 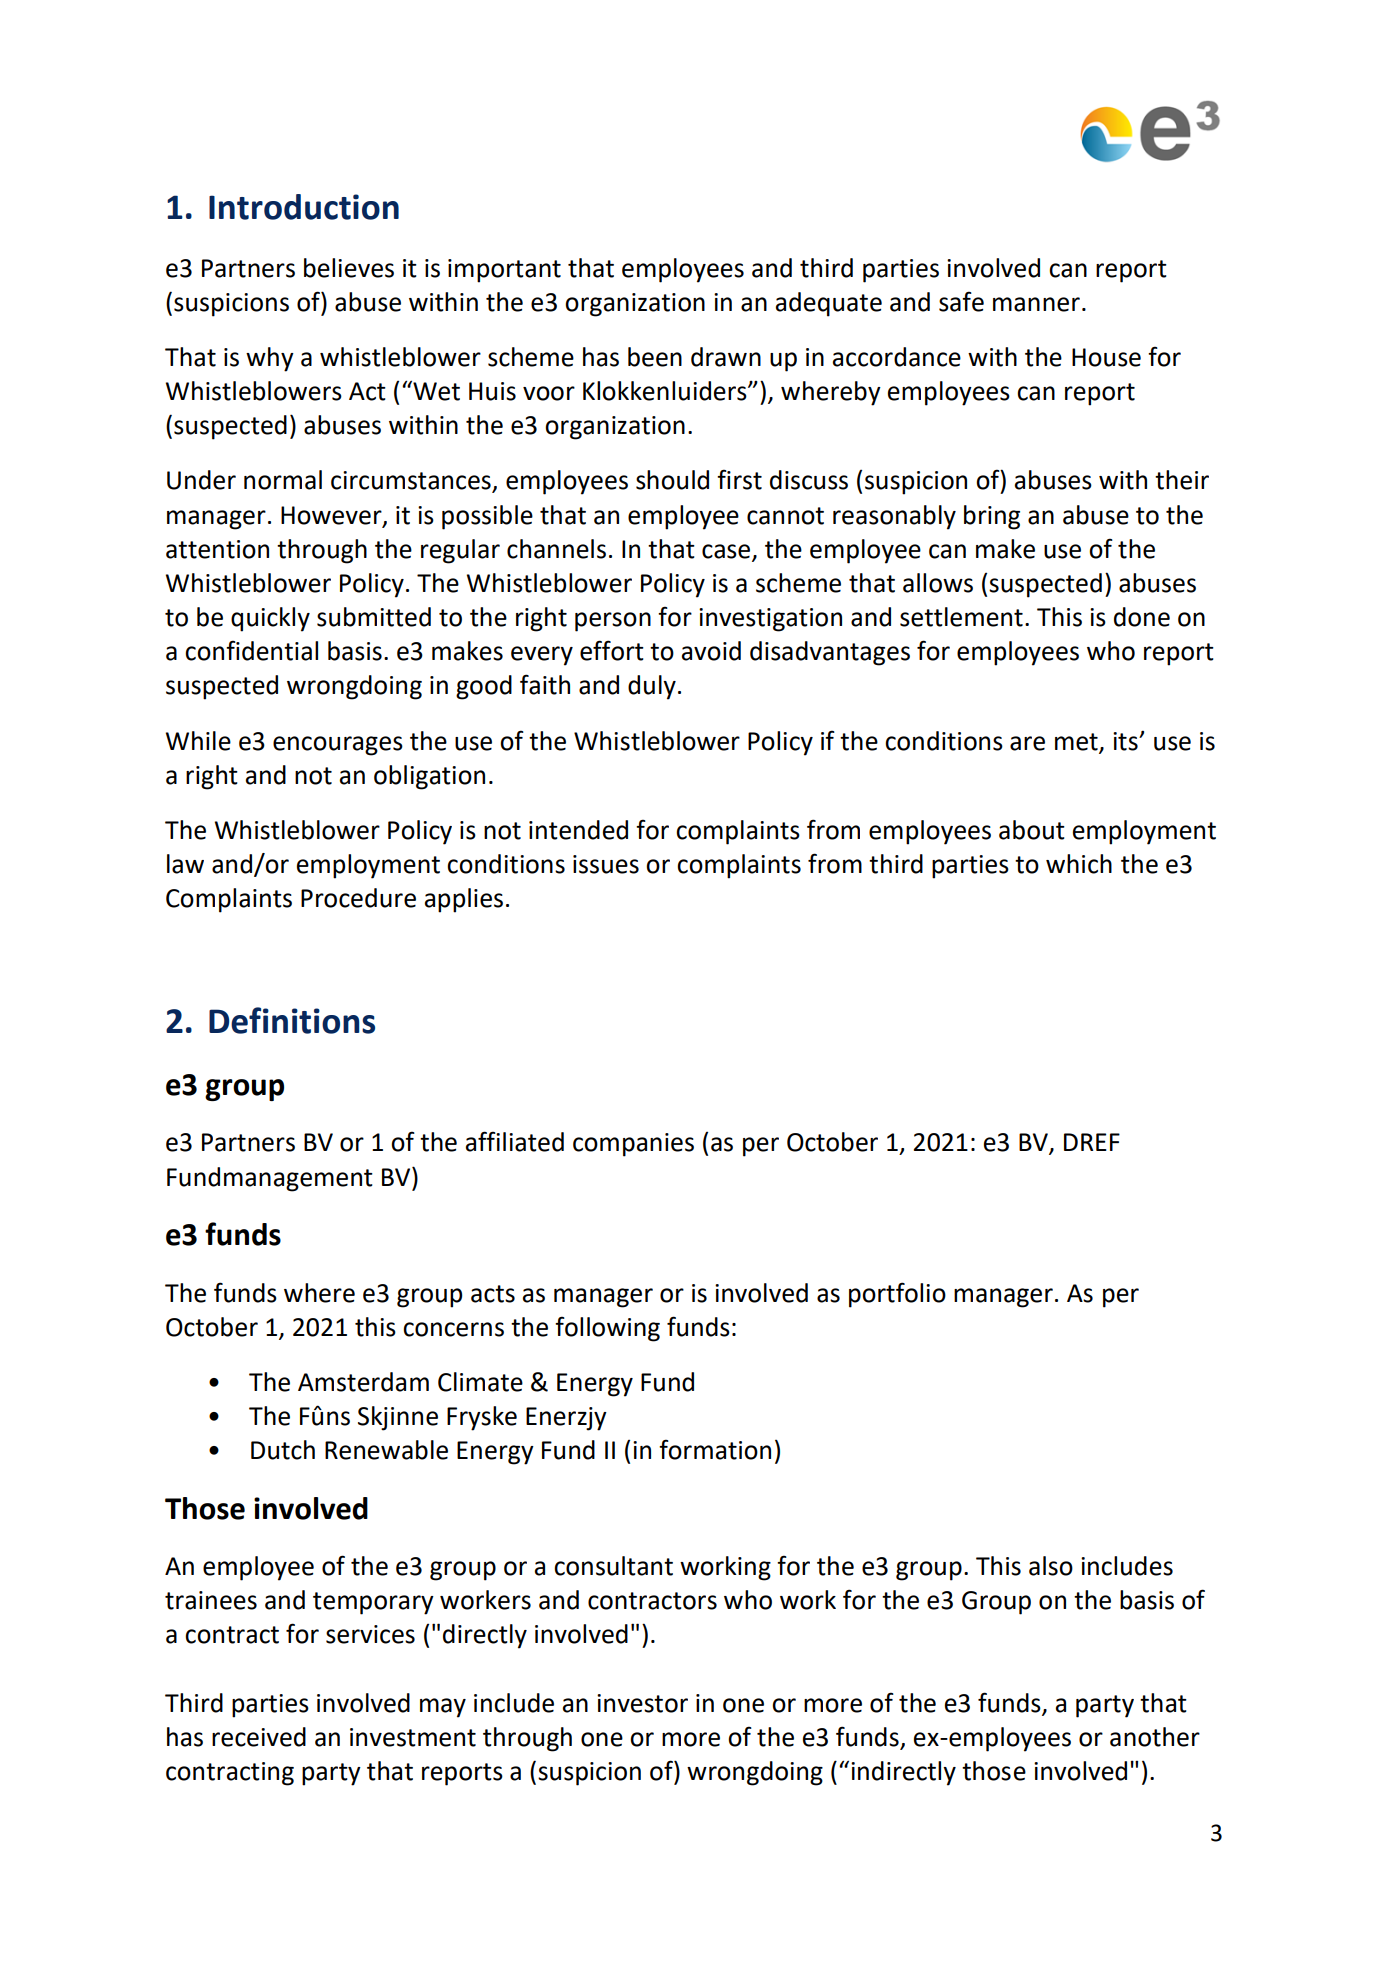 What do you see at coordinates (358, 898) in the screenshot?
I see `Procedure` at bounding box center [358, 898].
